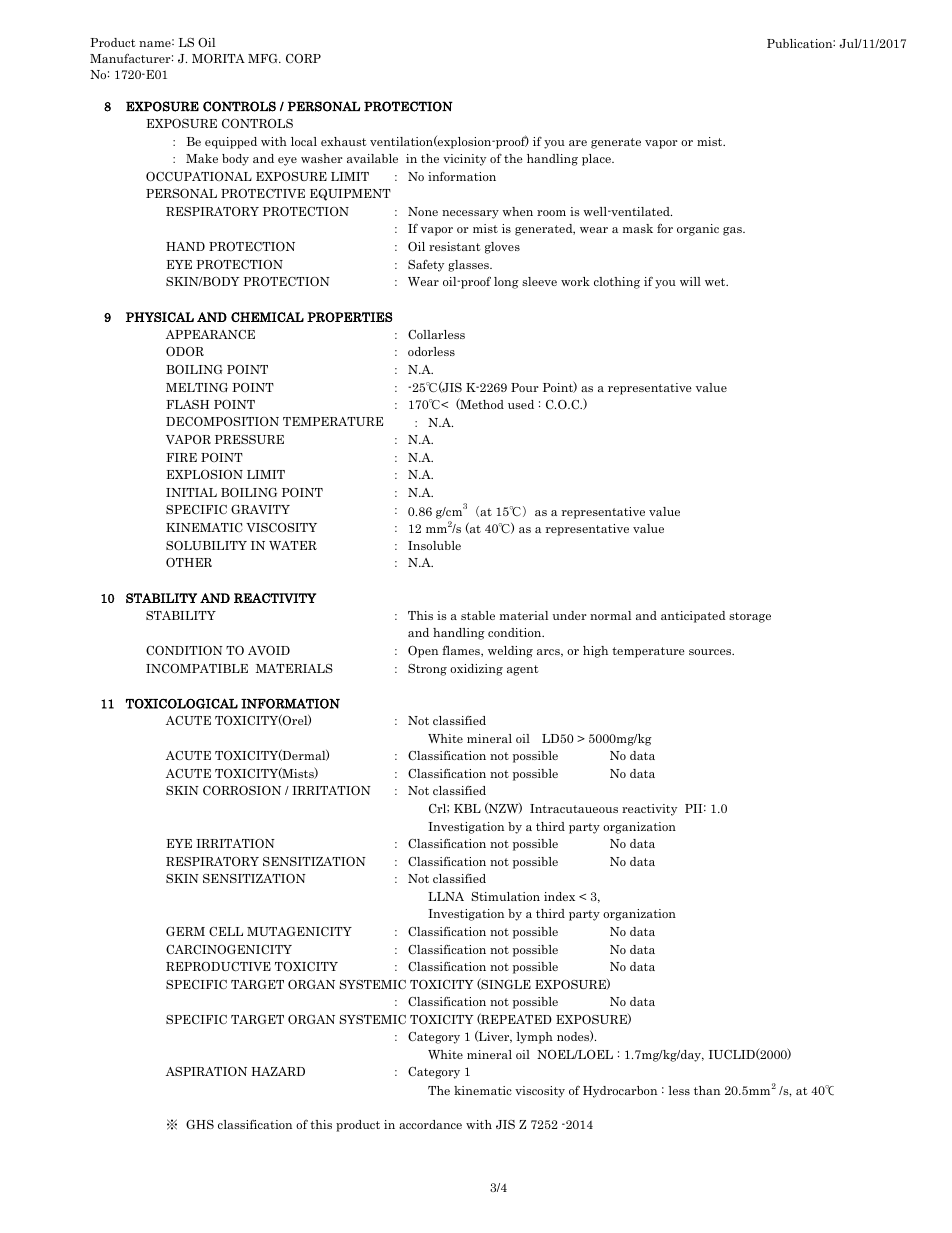  What do you see at coordinates (597, 160) in the screenshot?
I see `place` at bounding box center [597, 160].
